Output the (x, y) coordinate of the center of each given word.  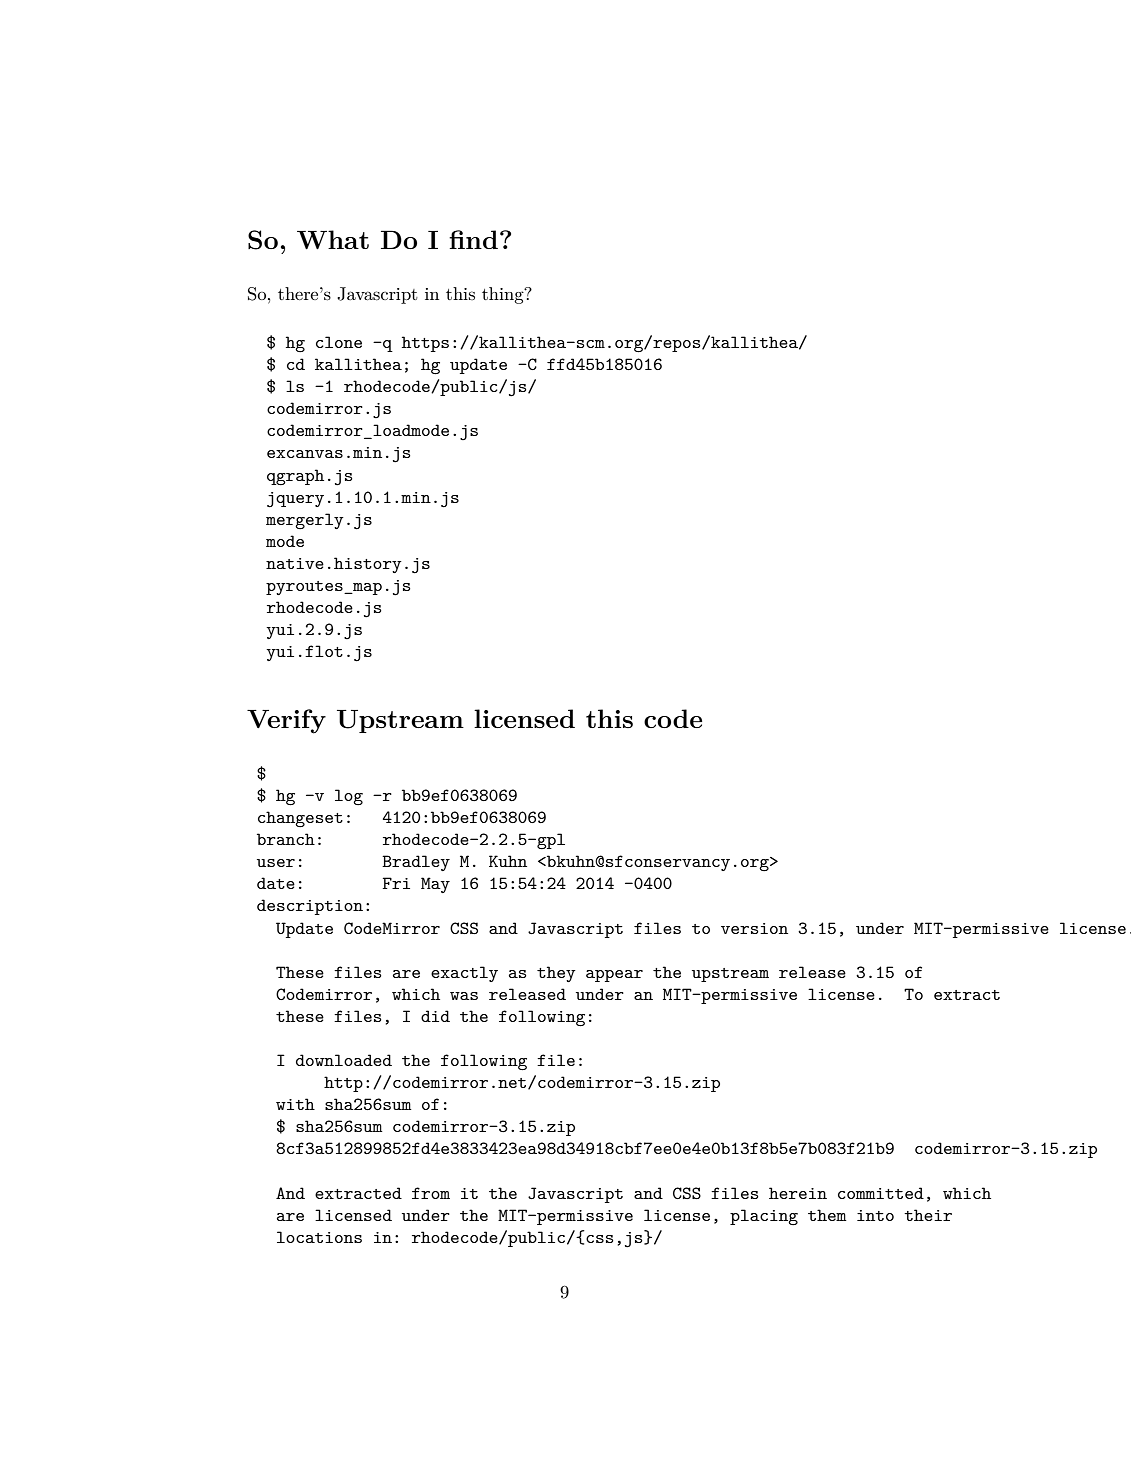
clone (339, 342)
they (556, 974)
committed (881, 1193)
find (473, 239)
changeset (300, 819)
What (333, 239)
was (464, 996)
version (754, 928)
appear (614, 976)
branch (286, 839)
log (349, 797)
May (435, 885)
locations (319, 1237)
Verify (286, 721)
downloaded (344, 1060)
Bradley (416, 863)
